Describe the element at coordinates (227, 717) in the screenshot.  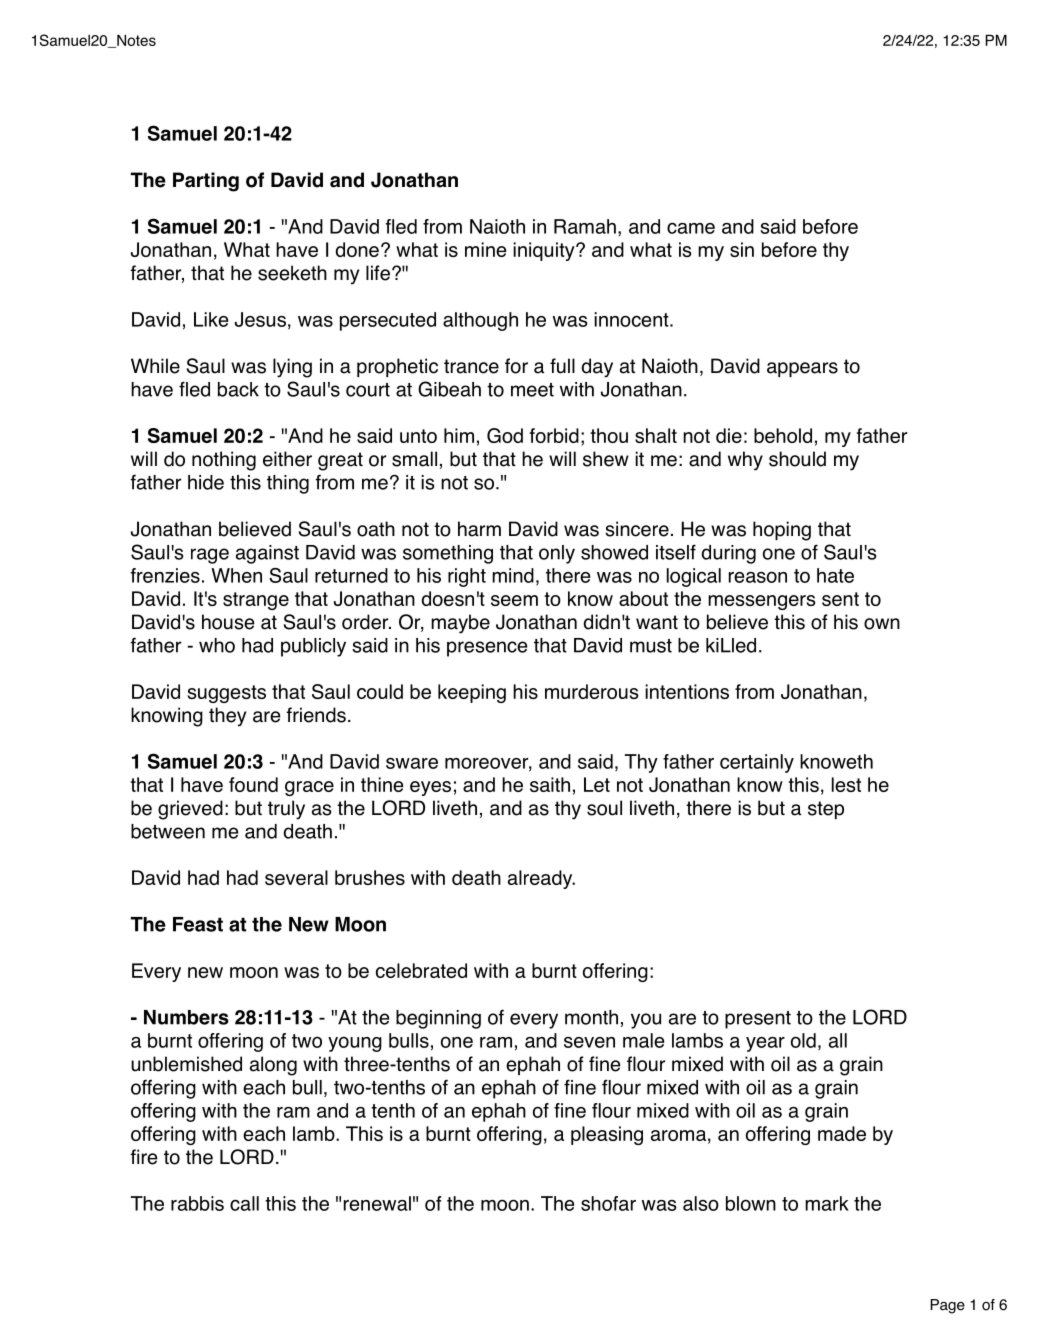
I see `they` at that location.
